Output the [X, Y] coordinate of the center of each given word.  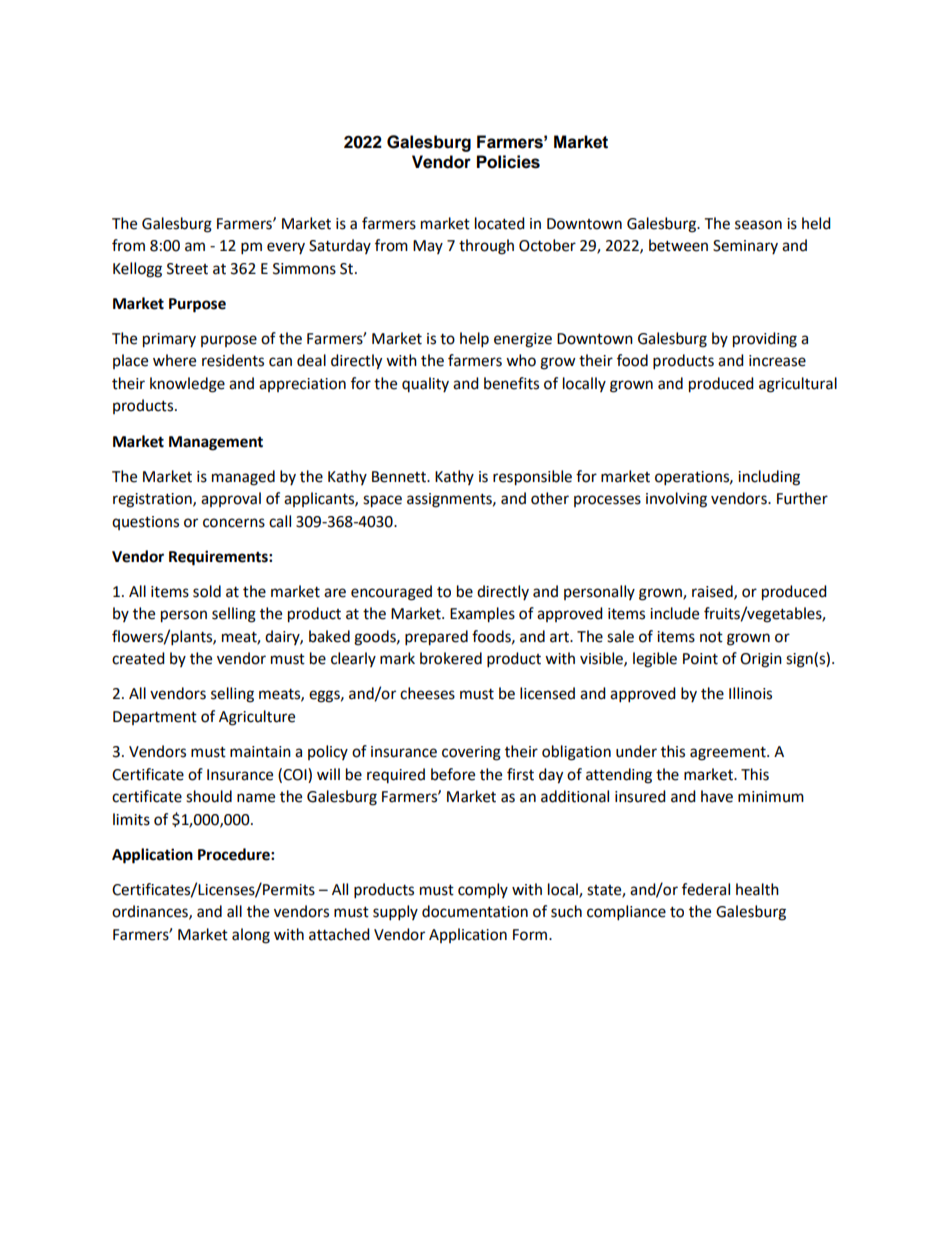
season [758, 225]
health [757, 889]
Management [216, 443]
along [251, 936]
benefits [511, 383]
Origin [761, 660]
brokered [451, 658]
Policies [508, 162]
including [769, 478]
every [286, 248]
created [138, 658]
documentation [475, 911]
